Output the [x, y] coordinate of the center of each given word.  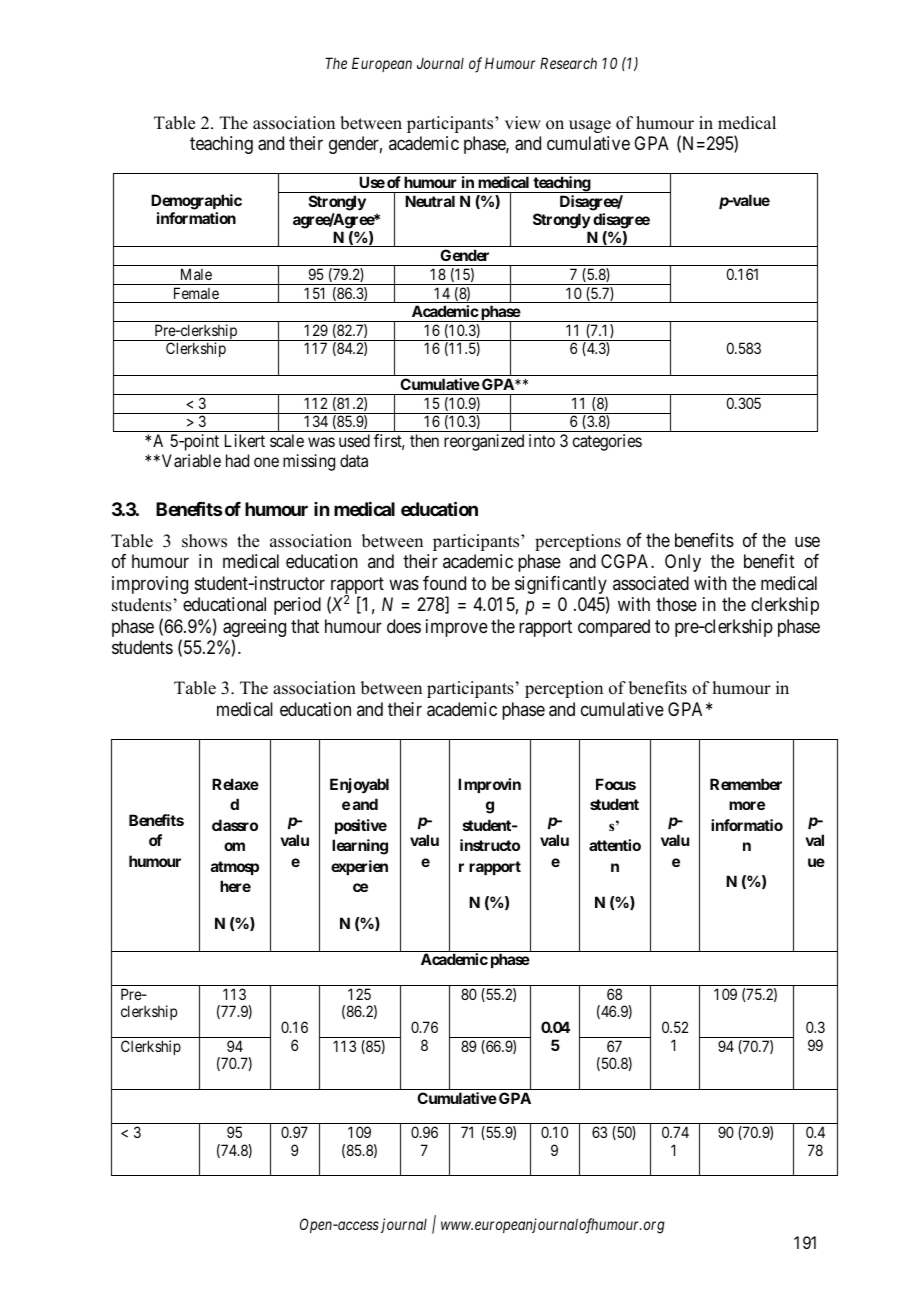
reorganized [484, 442]
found [444, 583]
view [523, 123]
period [297, 606]
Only [683, 563]
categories [607, 442]
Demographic [196, 202]
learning [360, 847]
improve [457, 628]
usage [590, 126]
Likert [245, 440]
